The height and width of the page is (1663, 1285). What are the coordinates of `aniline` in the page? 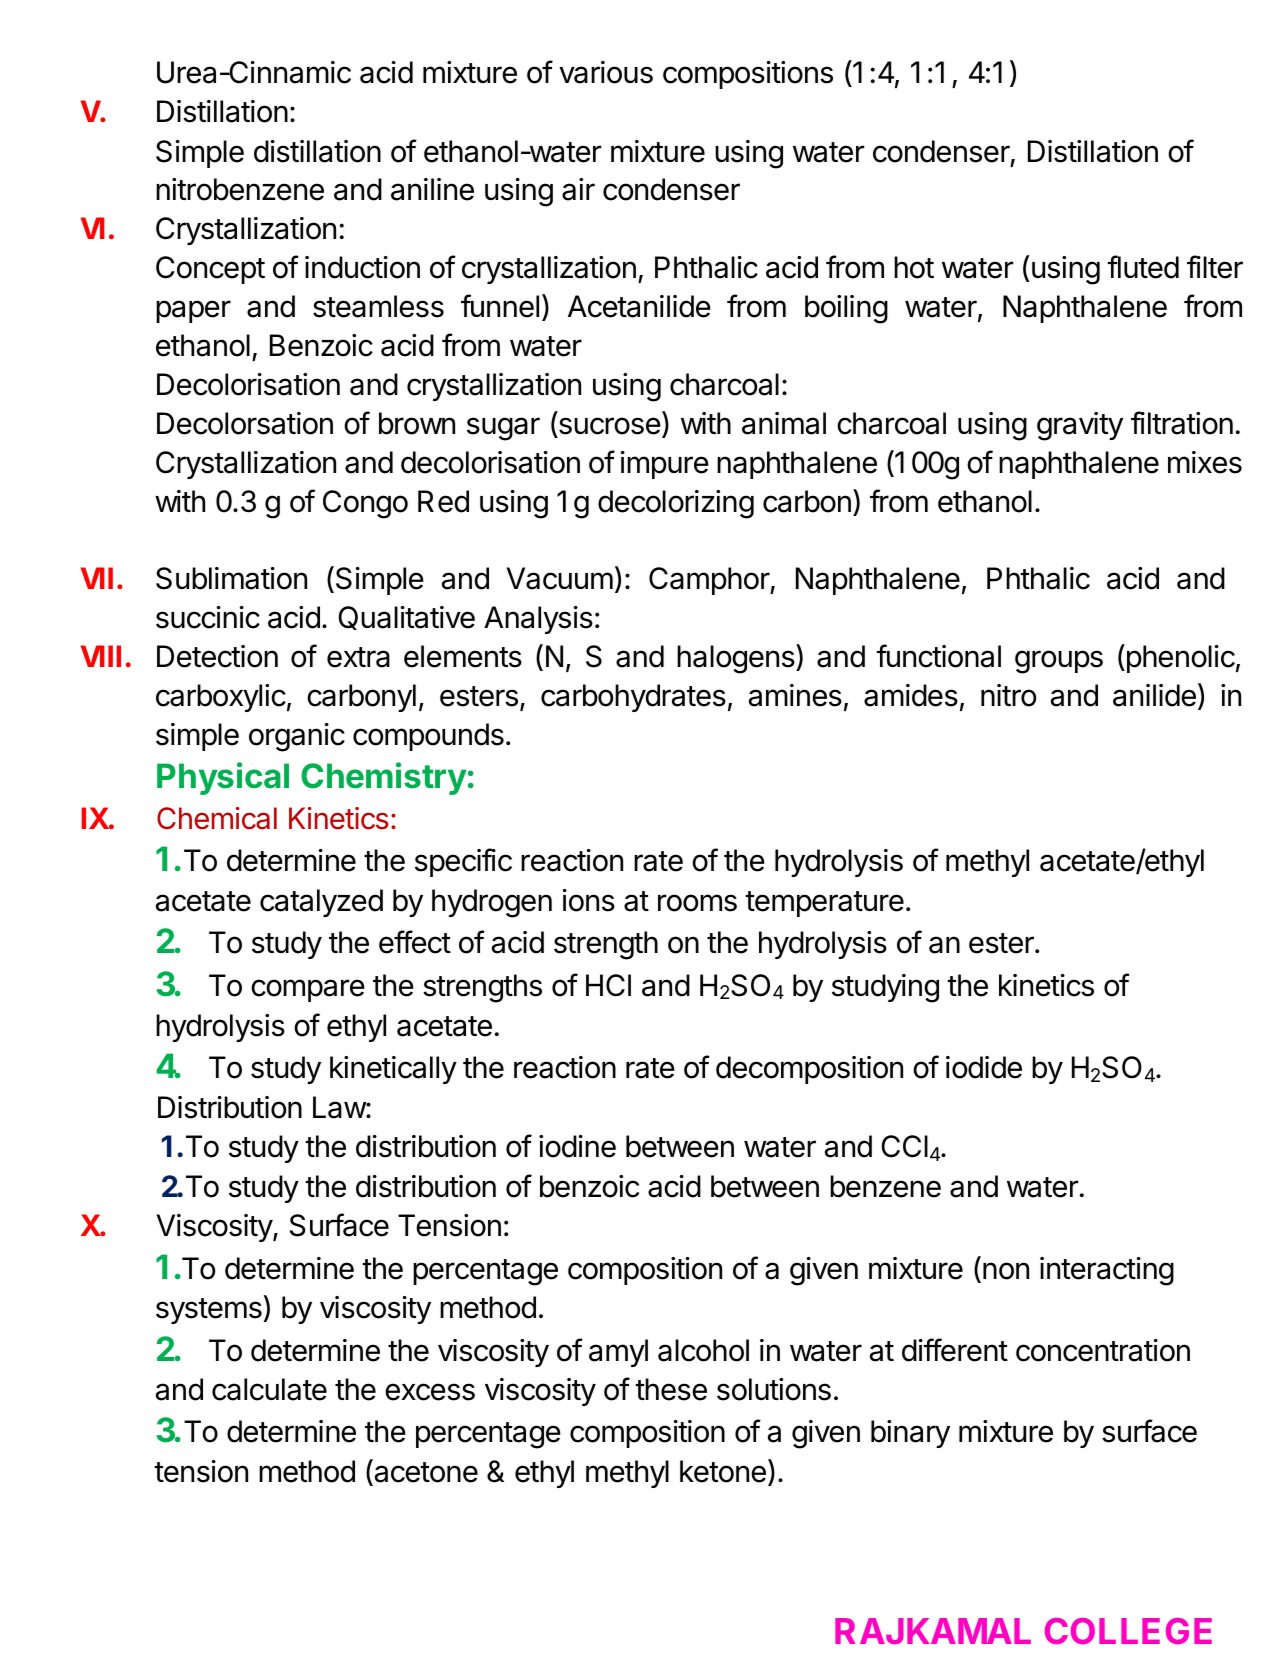 It's located at (432, 189).
